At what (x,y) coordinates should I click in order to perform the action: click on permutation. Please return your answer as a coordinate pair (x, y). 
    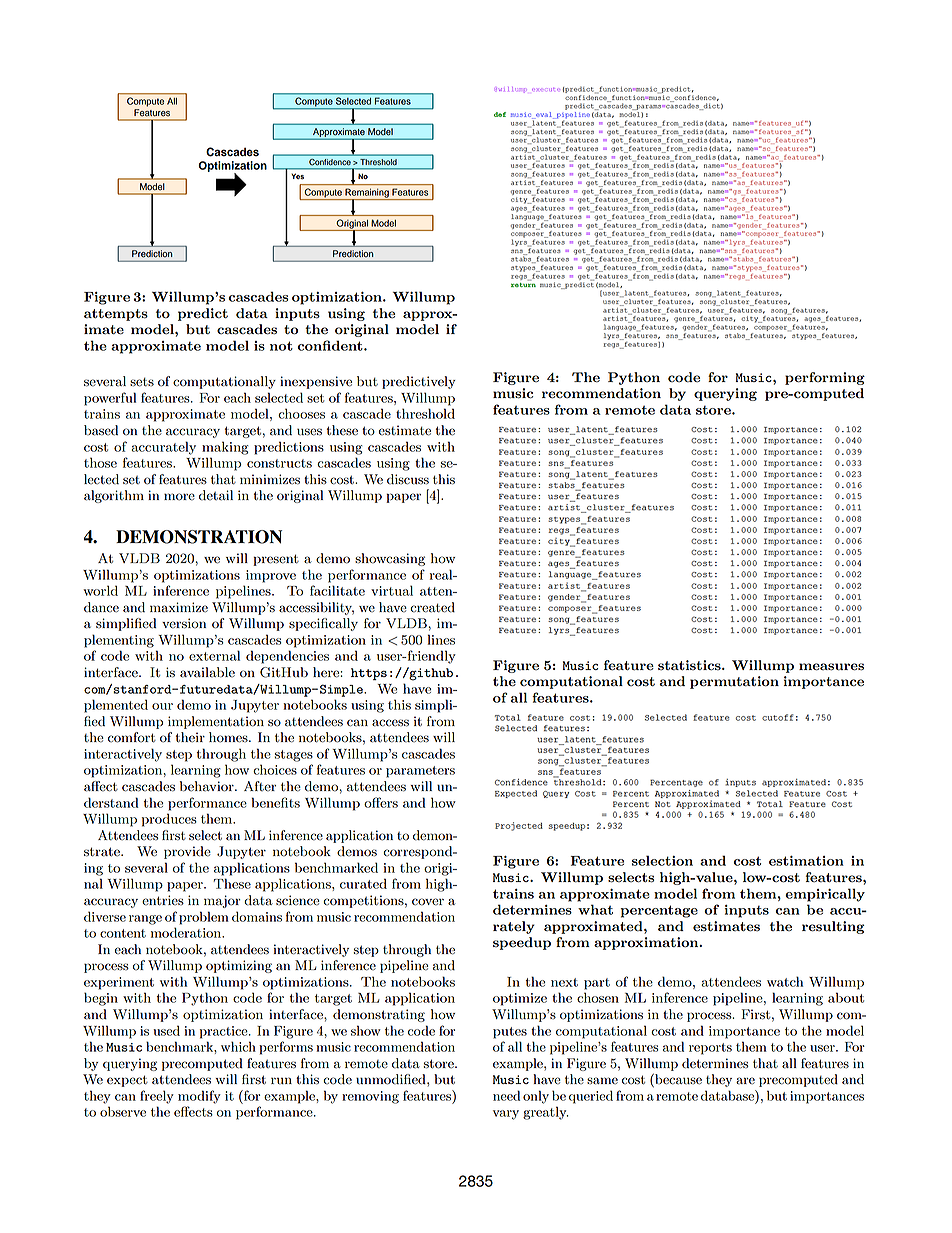
    Looking at the image, I should click on (734, 682).
